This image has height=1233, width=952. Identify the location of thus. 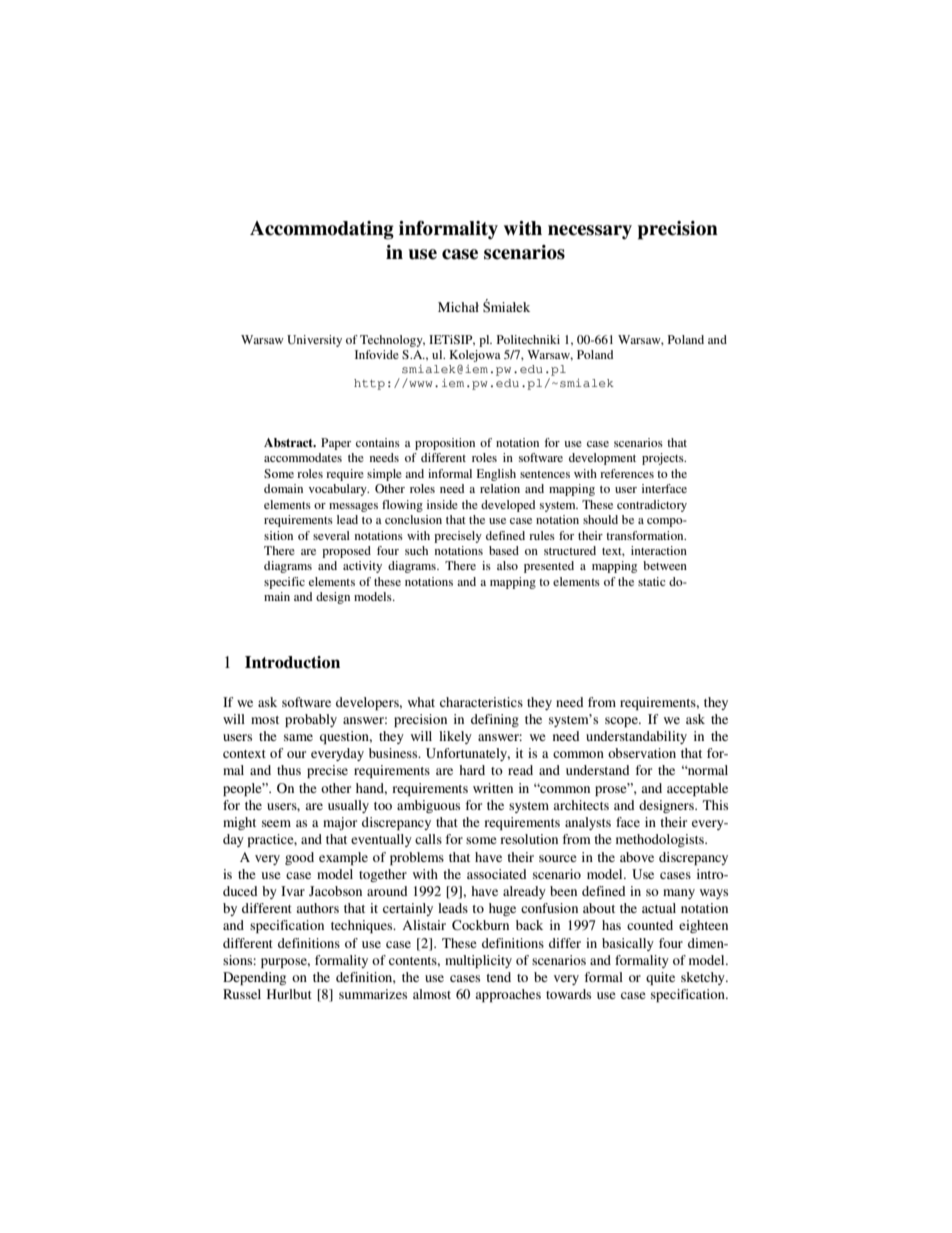
(289, 770).
